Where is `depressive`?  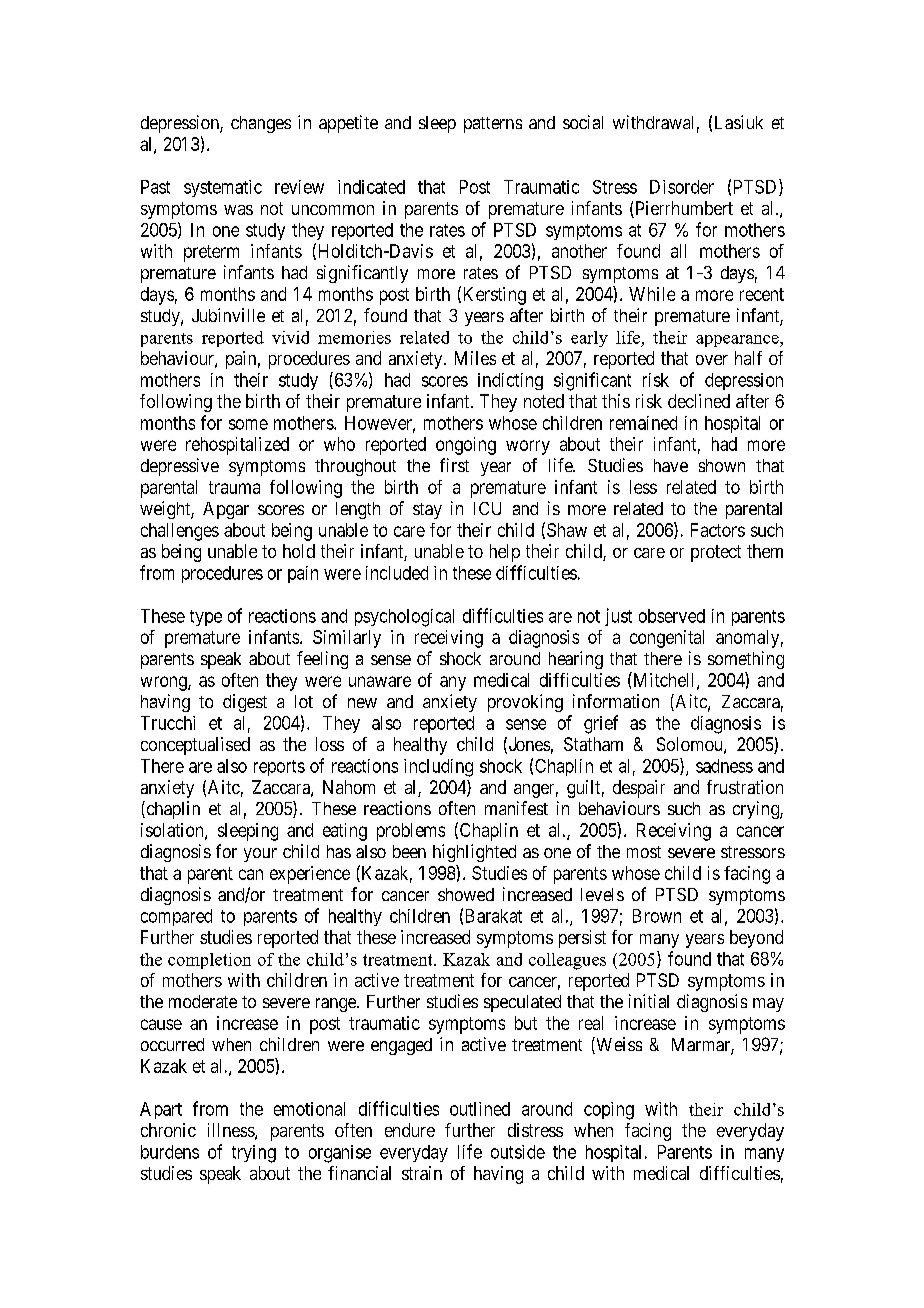
depressive is located at coordinates (180, 467).
